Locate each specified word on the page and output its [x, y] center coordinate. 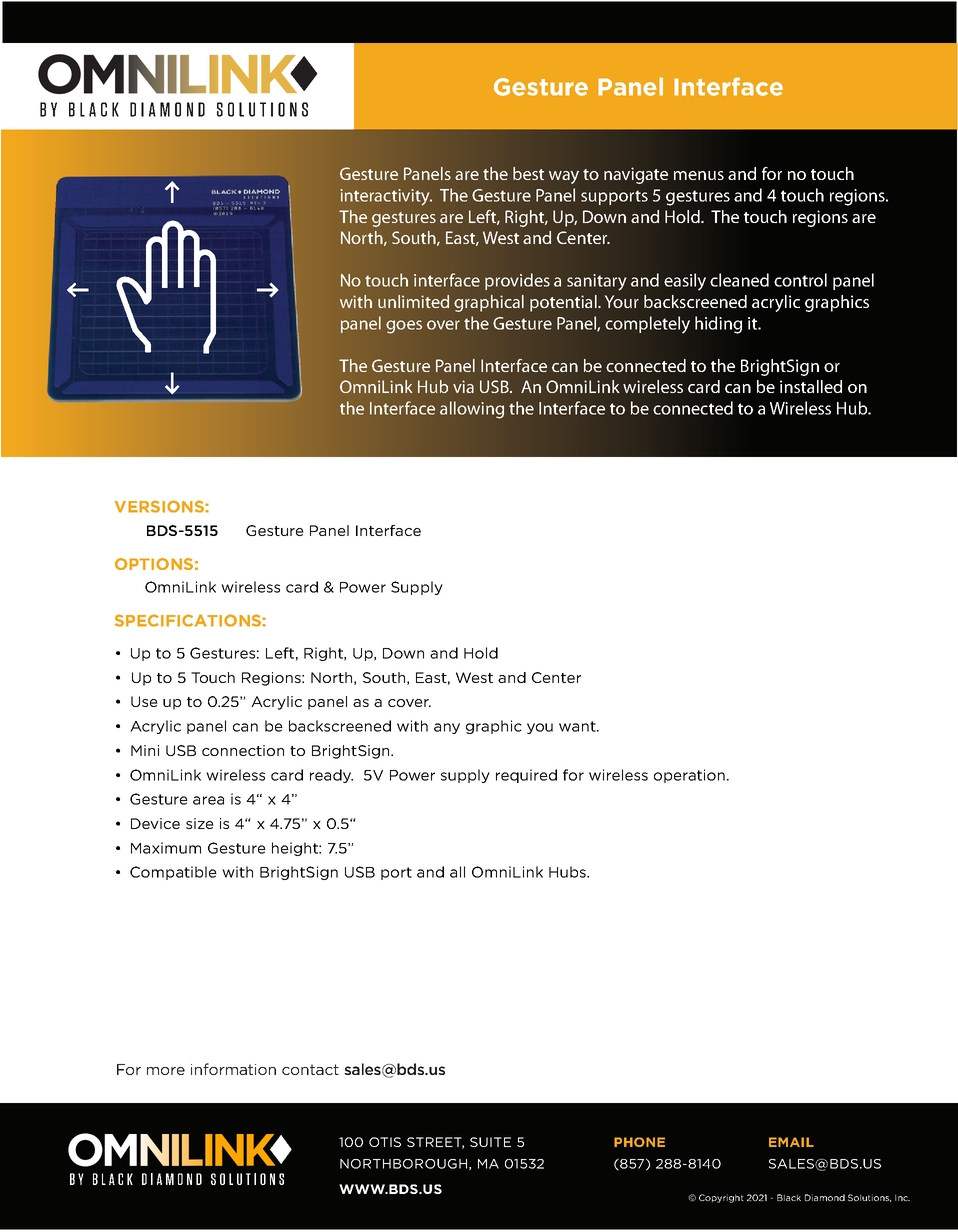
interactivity [386, 197]
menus [699, 175]
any [447, 728]
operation [689, 776]
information [233, 1069]
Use [144, 701]
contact [310, 1069]
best [528, 173]
